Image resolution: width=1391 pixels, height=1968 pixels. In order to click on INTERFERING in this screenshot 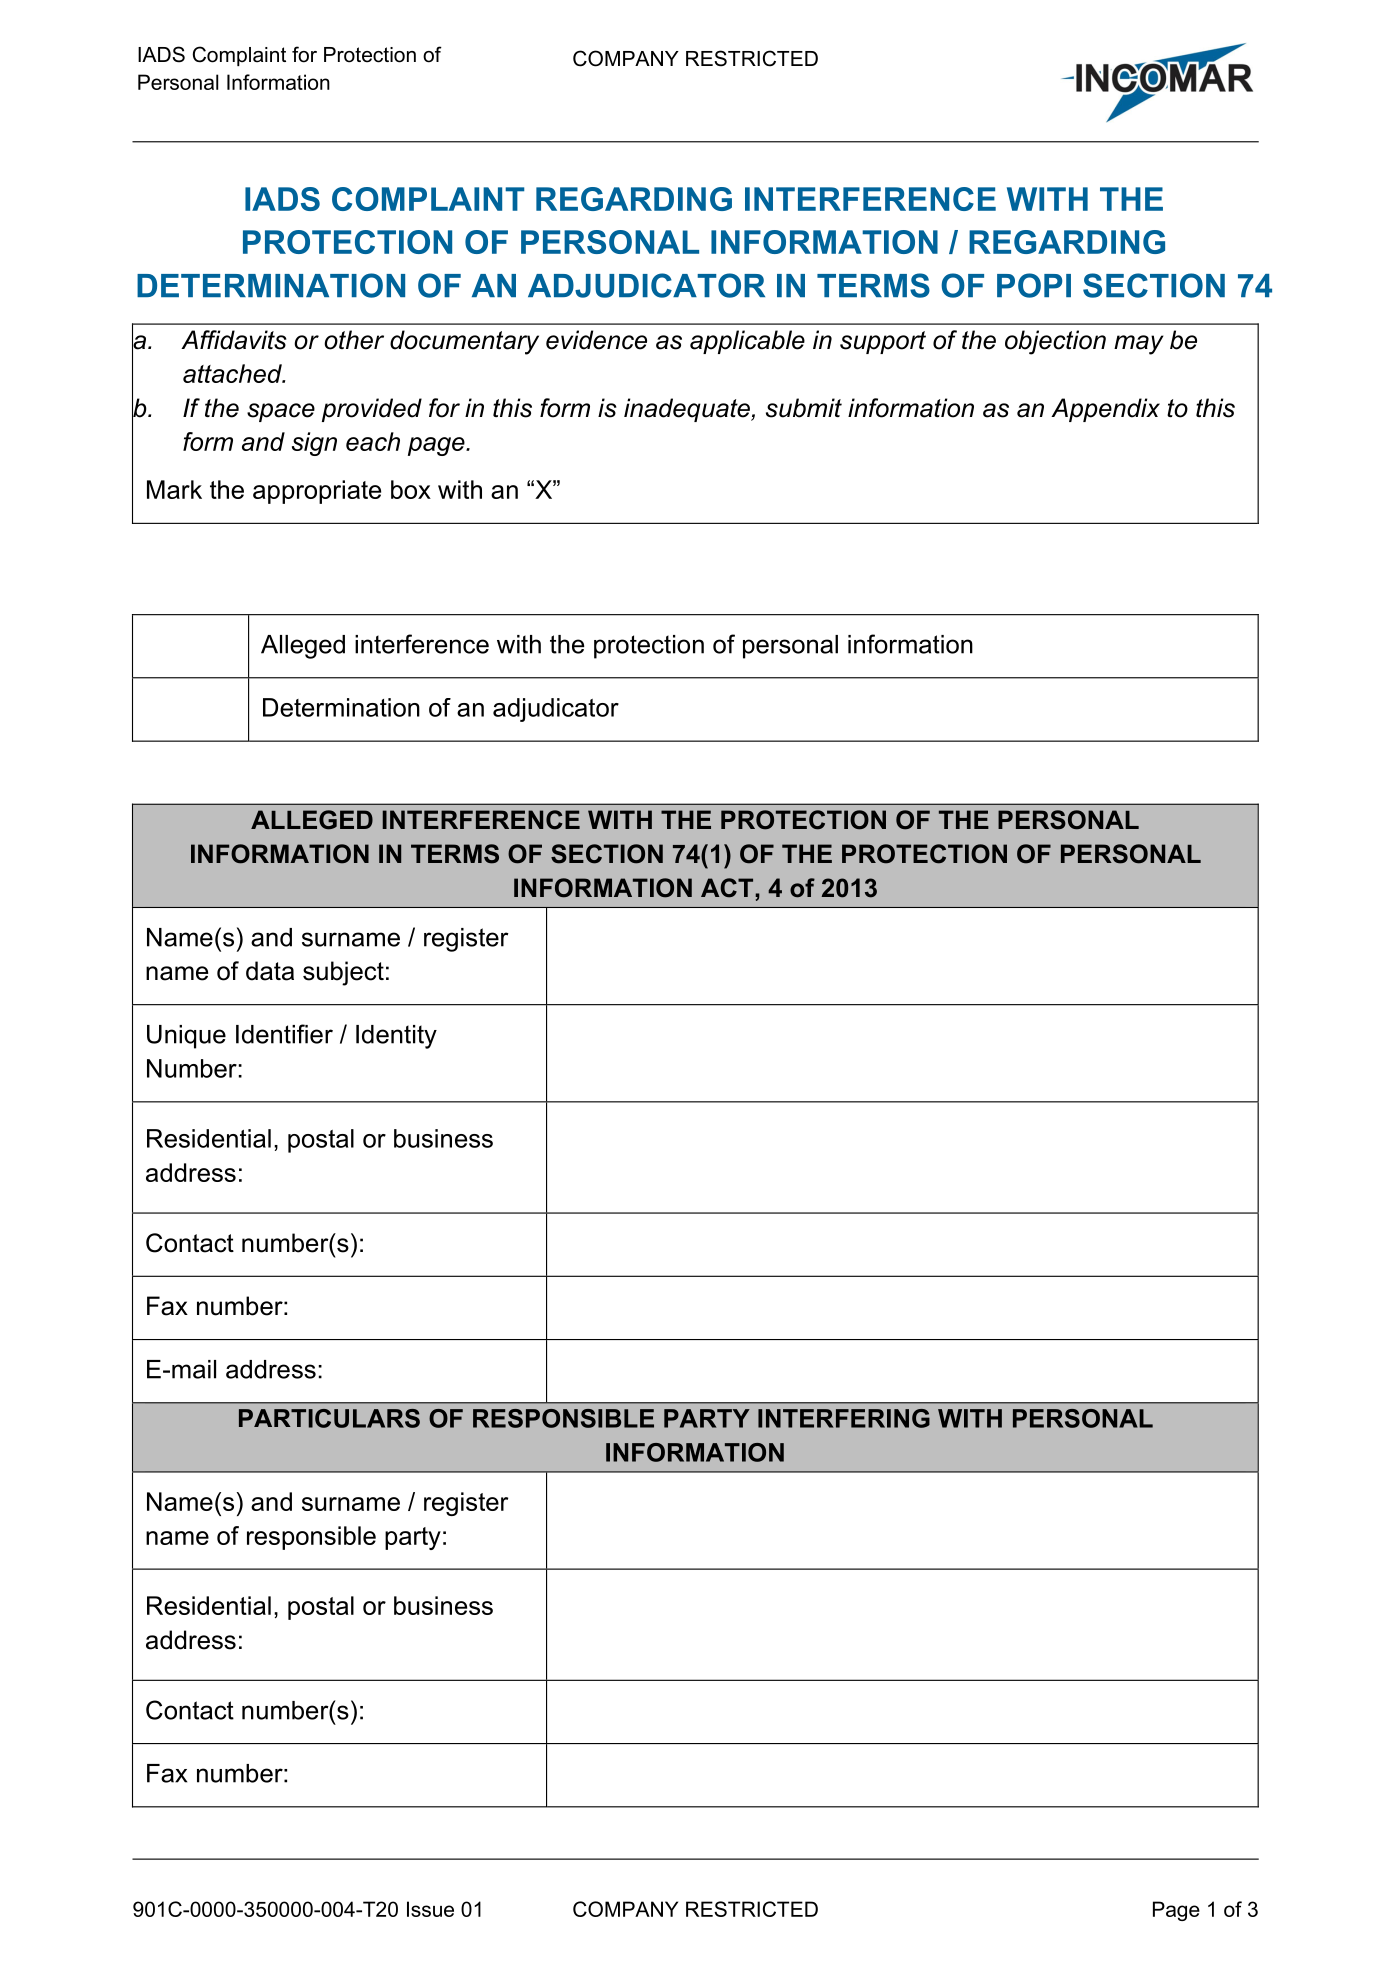, I will do `click(844, 1418)`.
